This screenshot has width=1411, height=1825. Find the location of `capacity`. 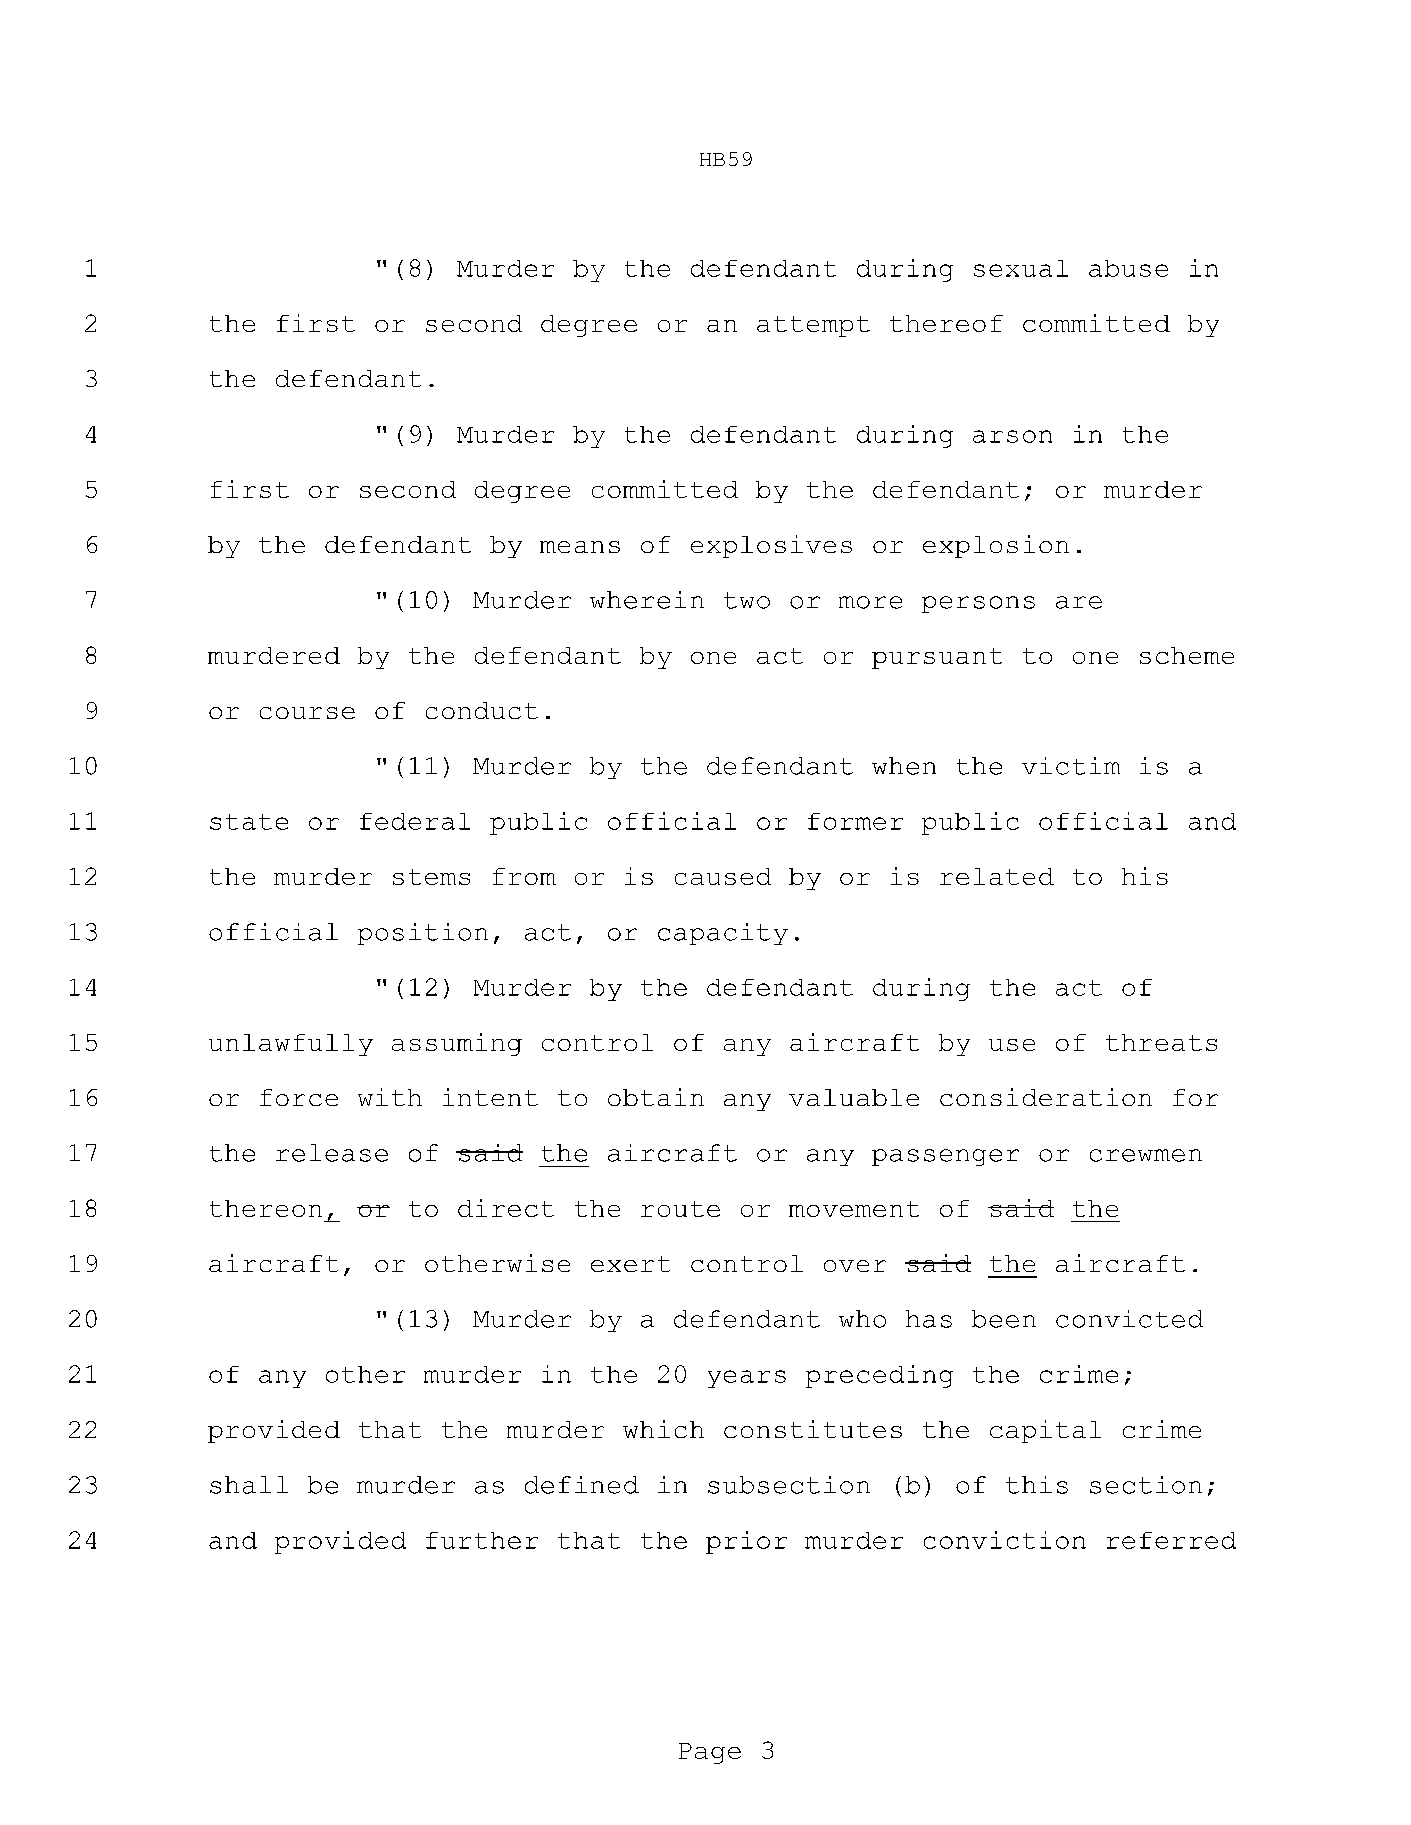

capacity is located at coordinates (723, 934).
